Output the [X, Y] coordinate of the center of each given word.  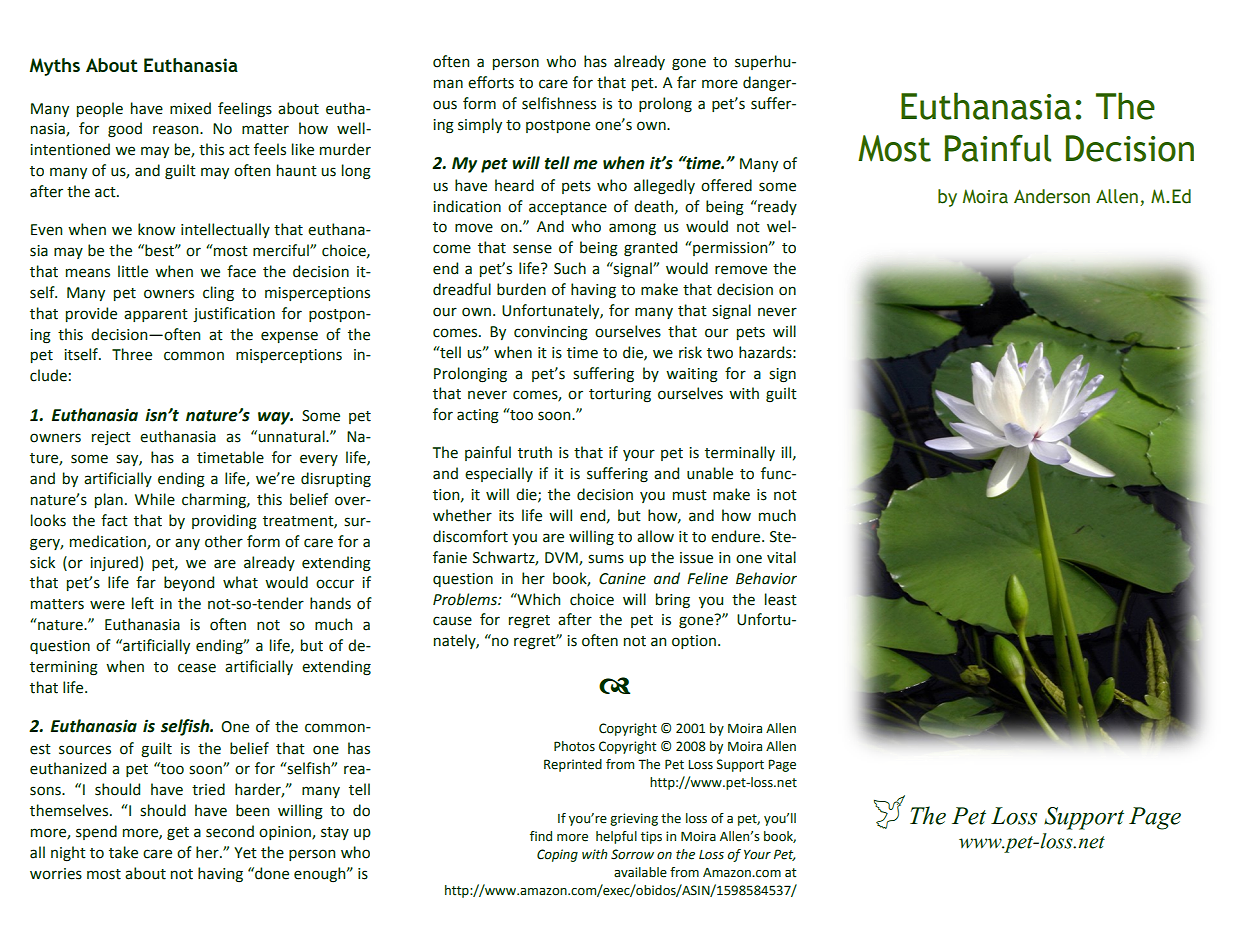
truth [535, 452]
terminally [740, 453]
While [155, 499]
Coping [557, 855]
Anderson [1052, 196]
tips [651, 837]
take [123, 852]
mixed [190, 108]
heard [514, 185]
